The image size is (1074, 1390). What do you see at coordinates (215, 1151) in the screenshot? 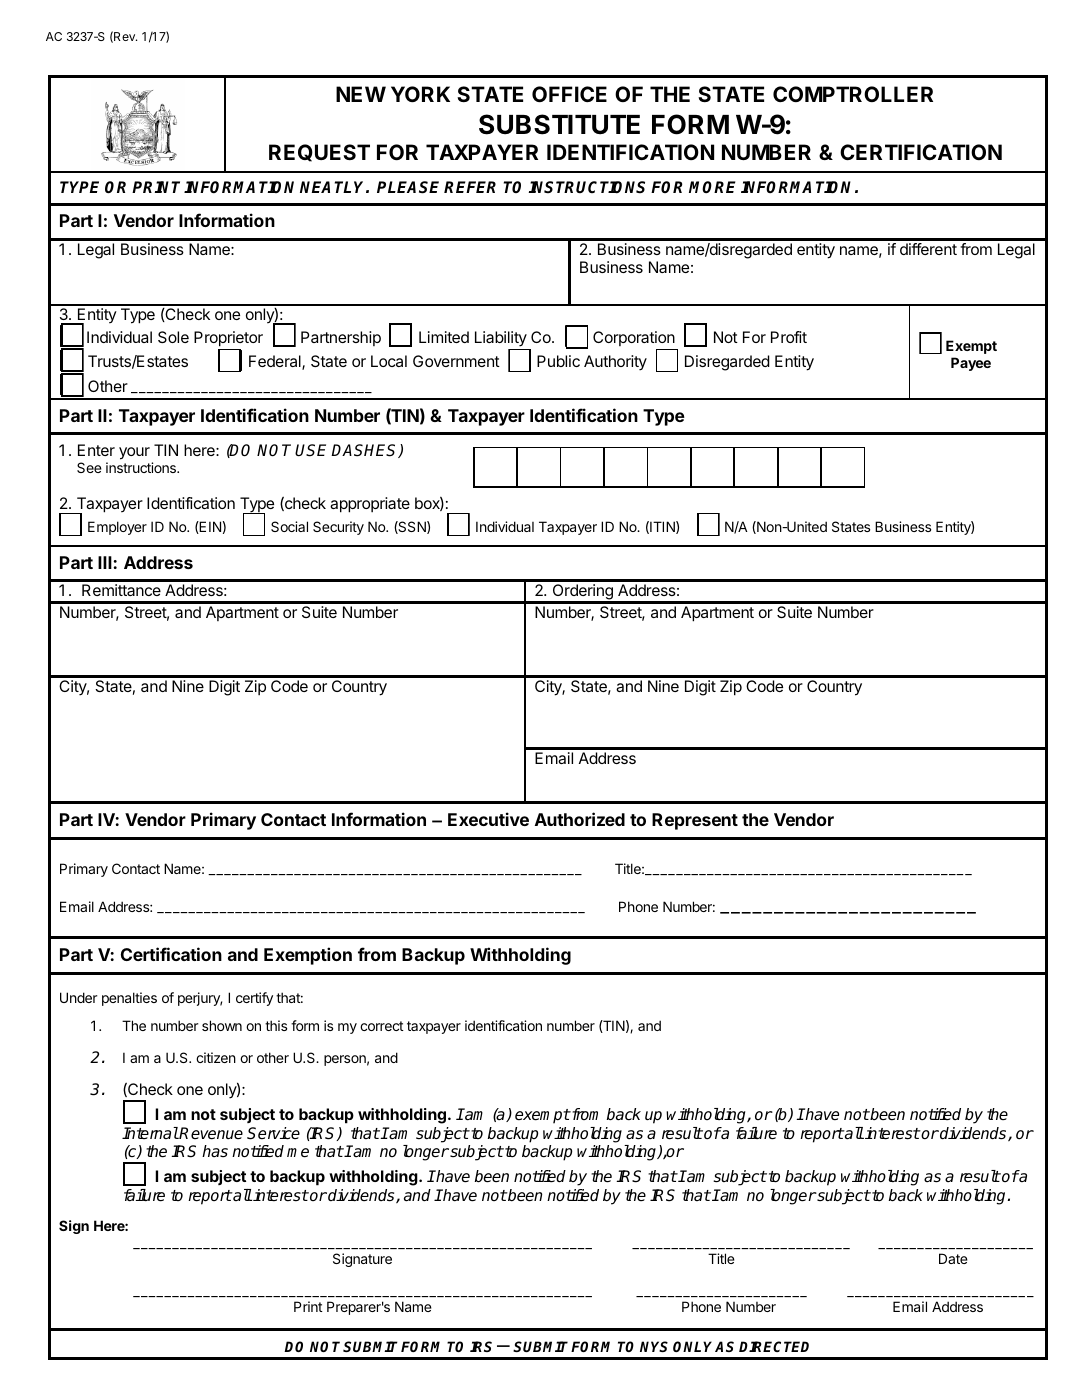
I see `has` at bounding box center [215, 1151].
